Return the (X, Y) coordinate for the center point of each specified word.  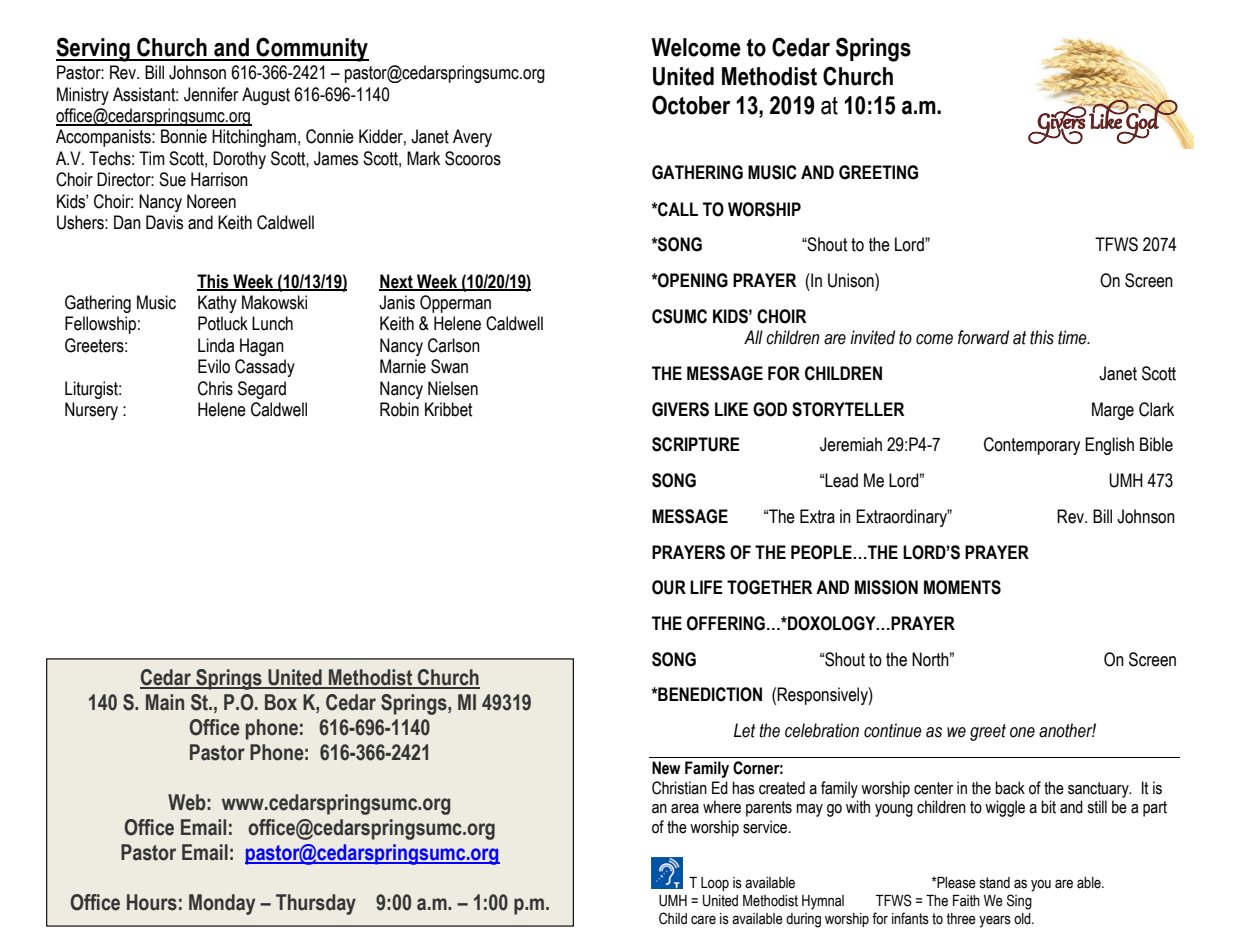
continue (893, 730)
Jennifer (211, 94)
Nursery (91, 411)
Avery (472, 138)
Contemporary (1032, 446)
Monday (222, 904)
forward (983, 337)
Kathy (217, 304)
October (691, 105)
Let (744, 730)
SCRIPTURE (696, 444)
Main (165, 702)
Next (397, 282)
